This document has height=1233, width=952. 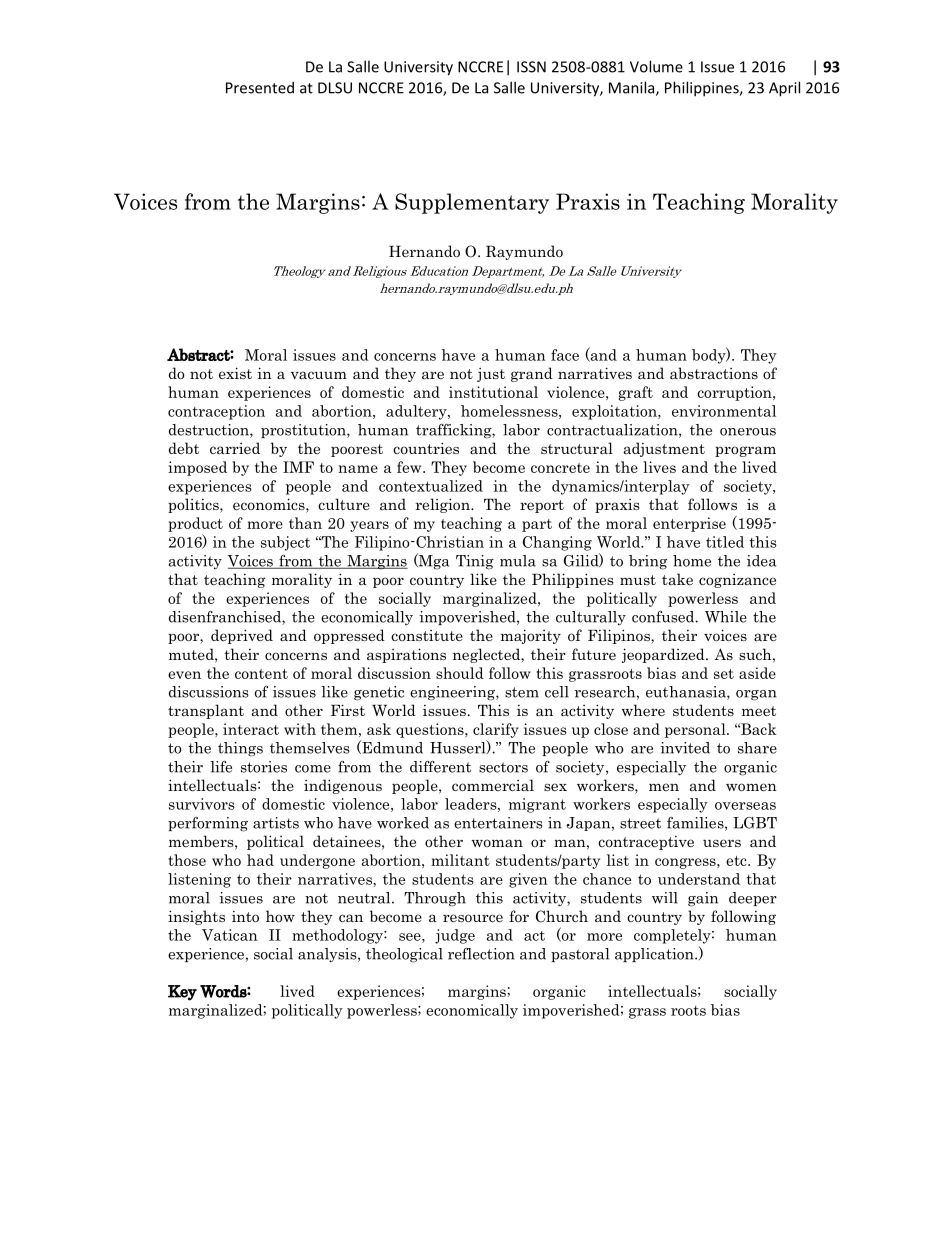 I want to click on institutional, so click(x=493, y=392).
